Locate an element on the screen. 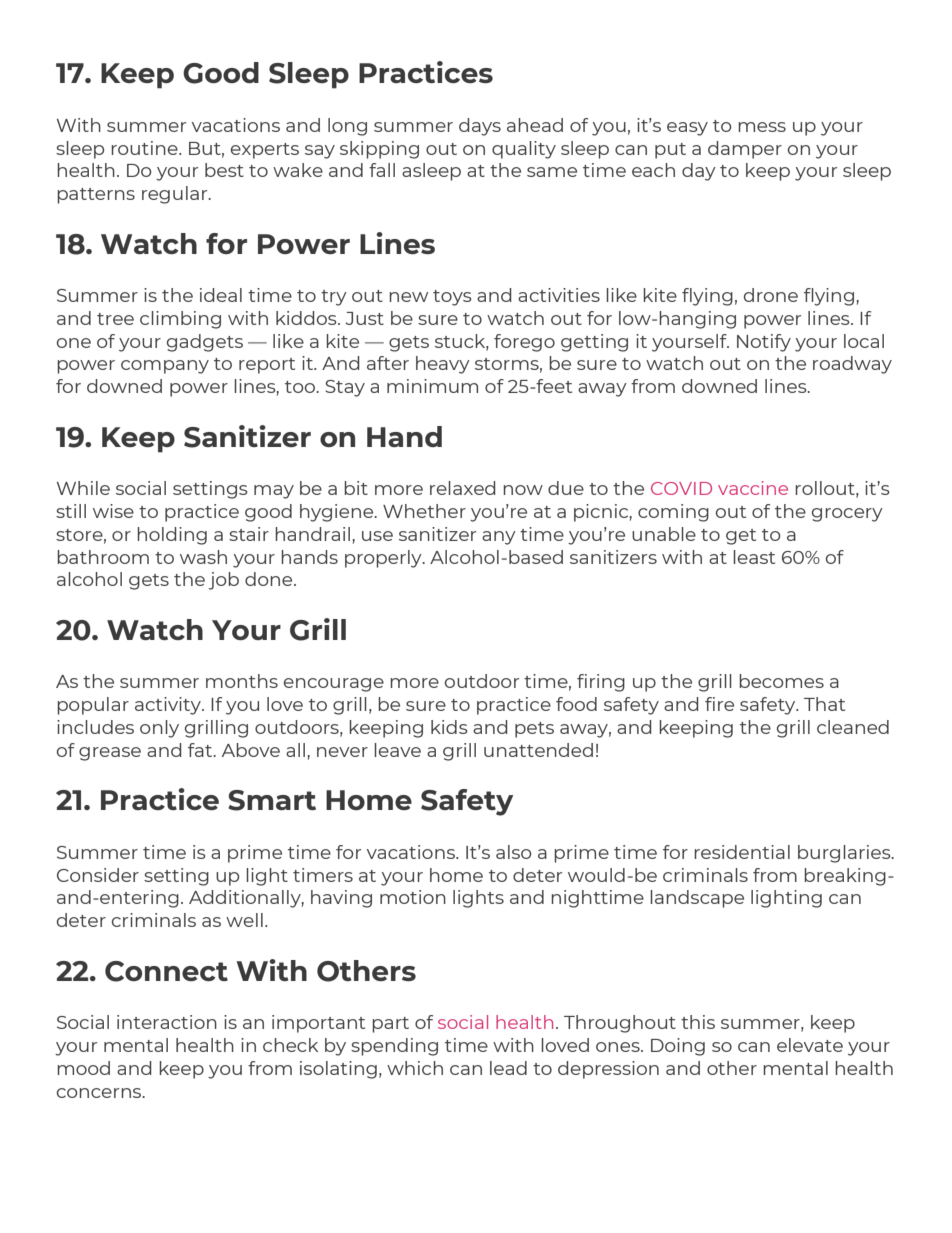 The height and width of the screenshot is (1233, 952). fat is located at coordinates (201, 750).
